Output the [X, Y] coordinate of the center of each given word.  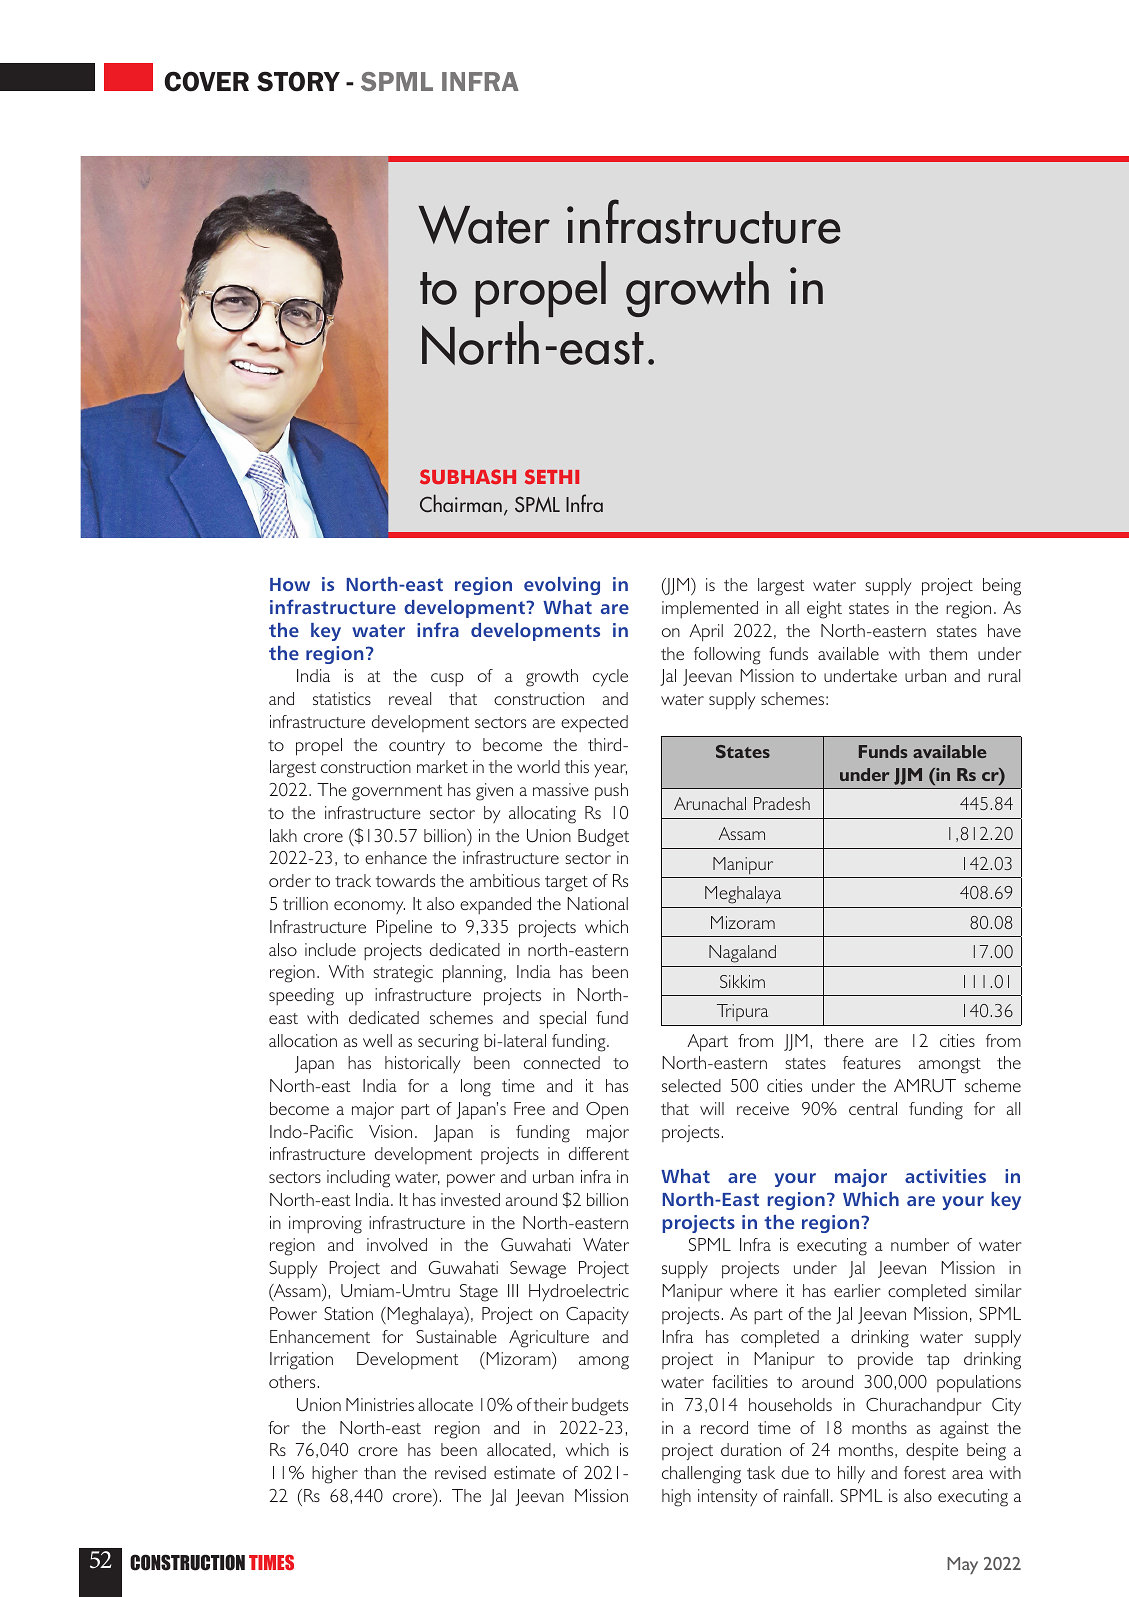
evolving [562, 586]
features [872, 1062]
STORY [298, 81]
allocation [303, 1040]
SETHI [552, 476]
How [290, 584]
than [380, 1472]
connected [562, 1062]
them [948, 653]
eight [824, 610]
